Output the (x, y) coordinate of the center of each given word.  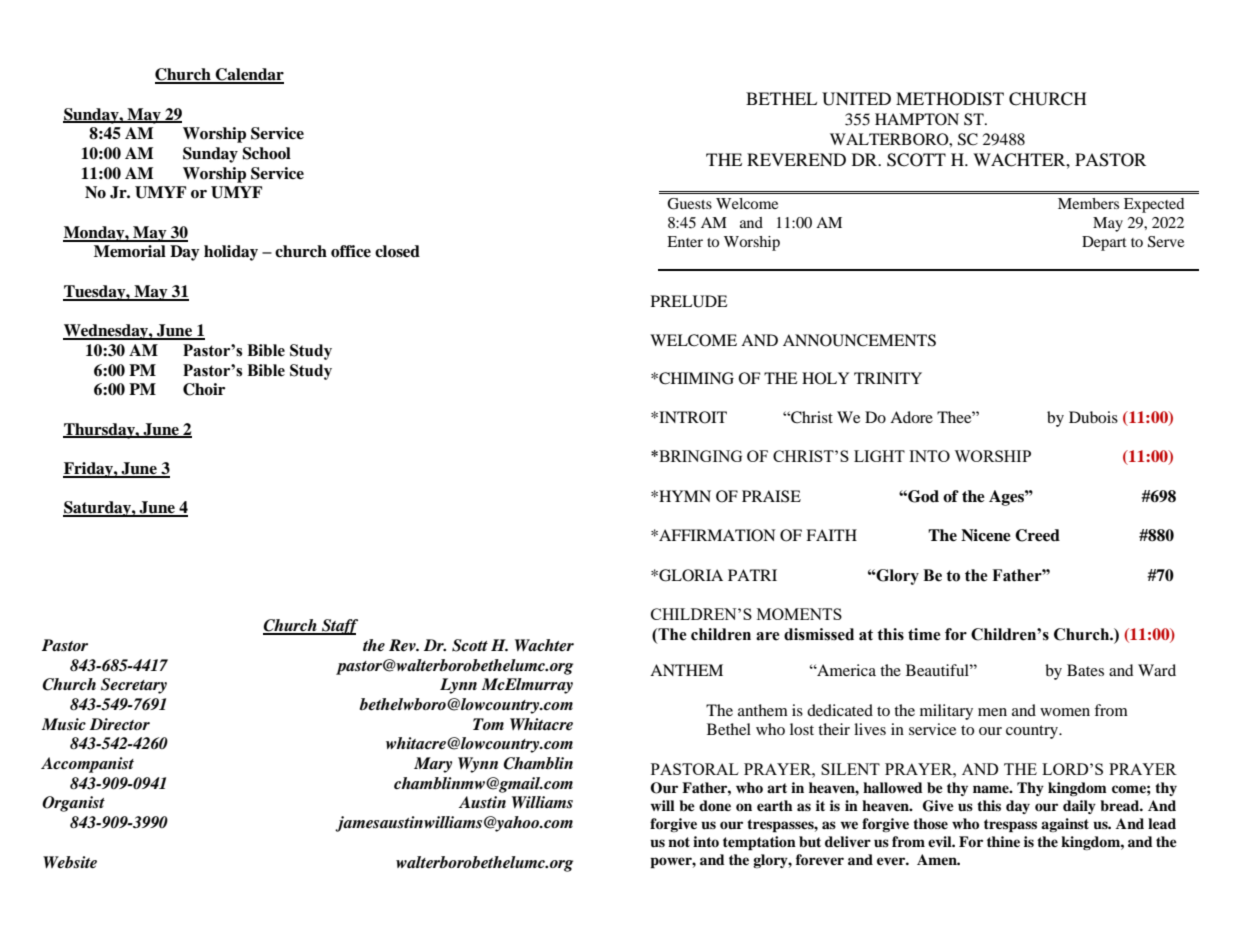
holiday (231, 253)
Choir (204, 389)
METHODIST (950, 99)
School (266, 153)
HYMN (684, 496)
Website (70, 862)
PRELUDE (689, 301)
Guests (689, 204)
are (768, 636)
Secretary (134, 686)
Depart (1104, 243)
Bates (1085, 670)
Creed (1037, 535)
